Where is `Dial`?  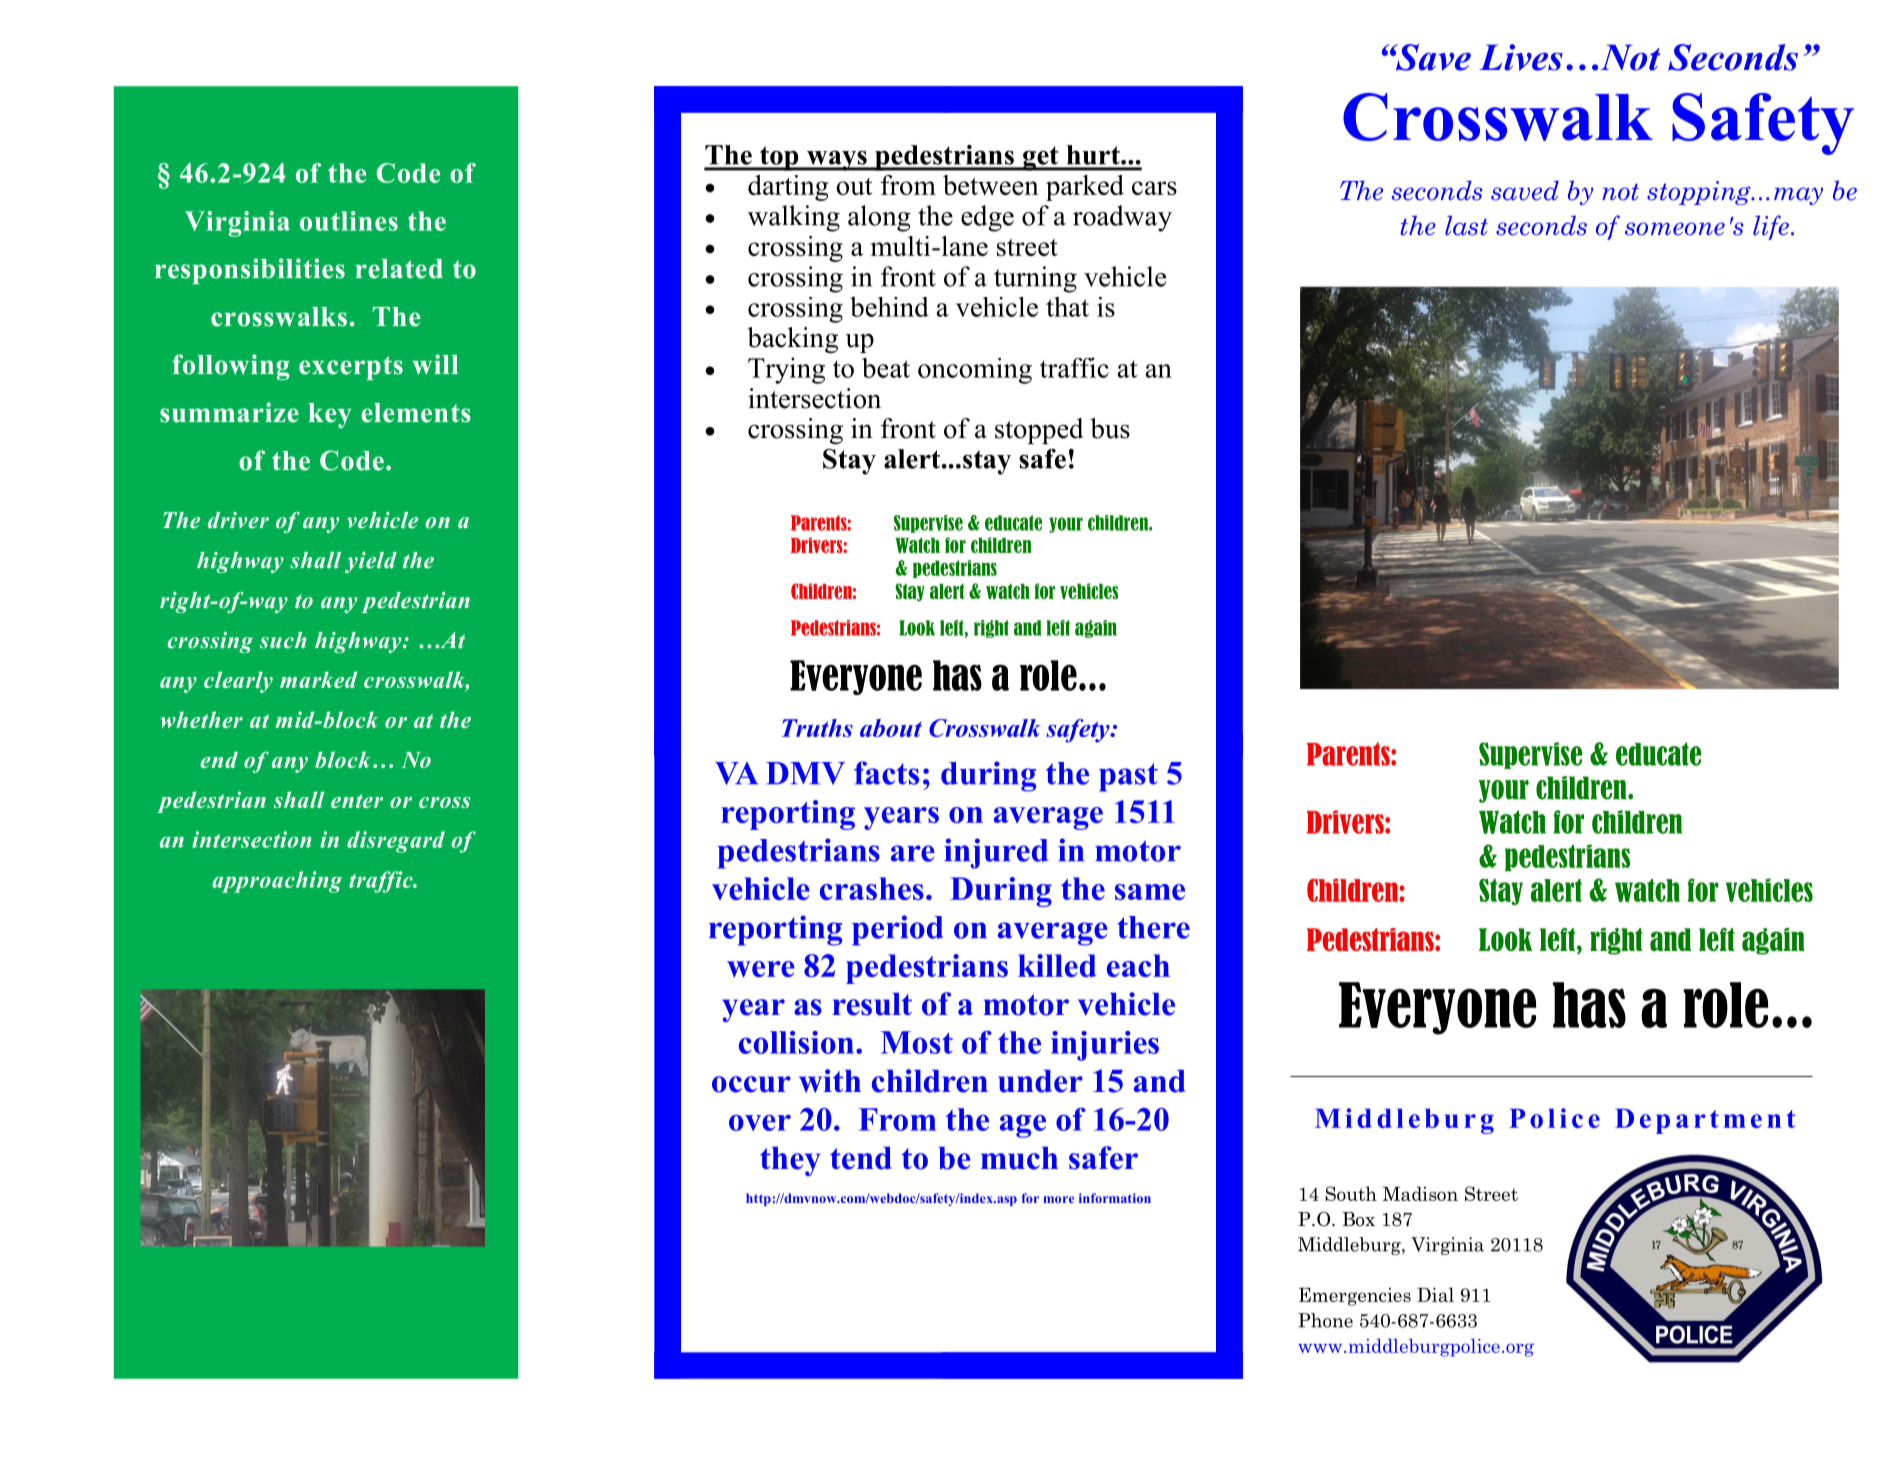 Dial is located at coordinates (1435, 1294).
